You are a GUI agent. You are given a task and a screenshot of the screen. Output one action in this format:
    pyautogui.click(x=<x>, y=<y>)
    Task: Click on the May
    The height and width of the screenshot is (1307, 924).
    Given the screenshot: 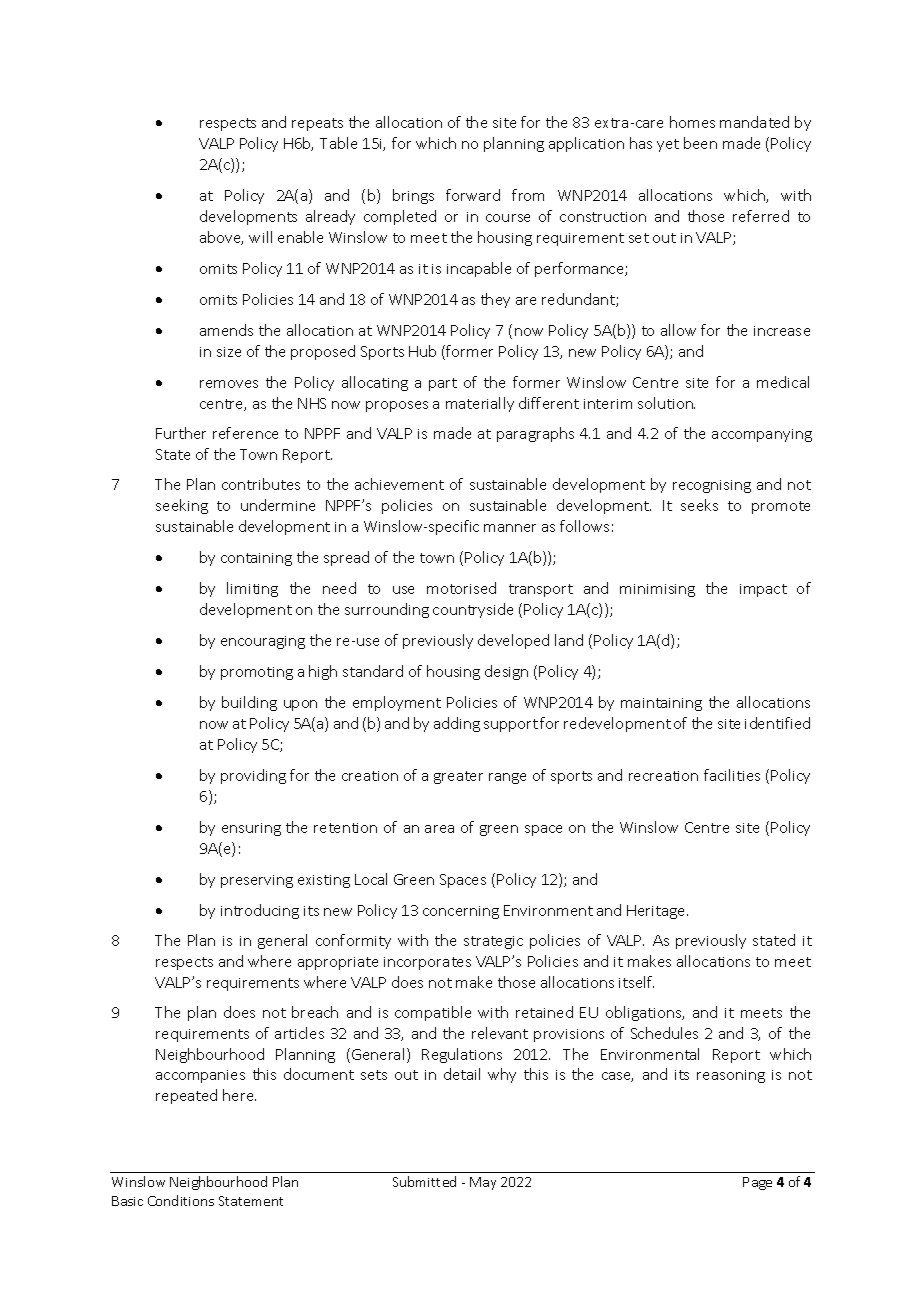 What is the action you would take?
    pyautogui.click(x=483, y=1183)
